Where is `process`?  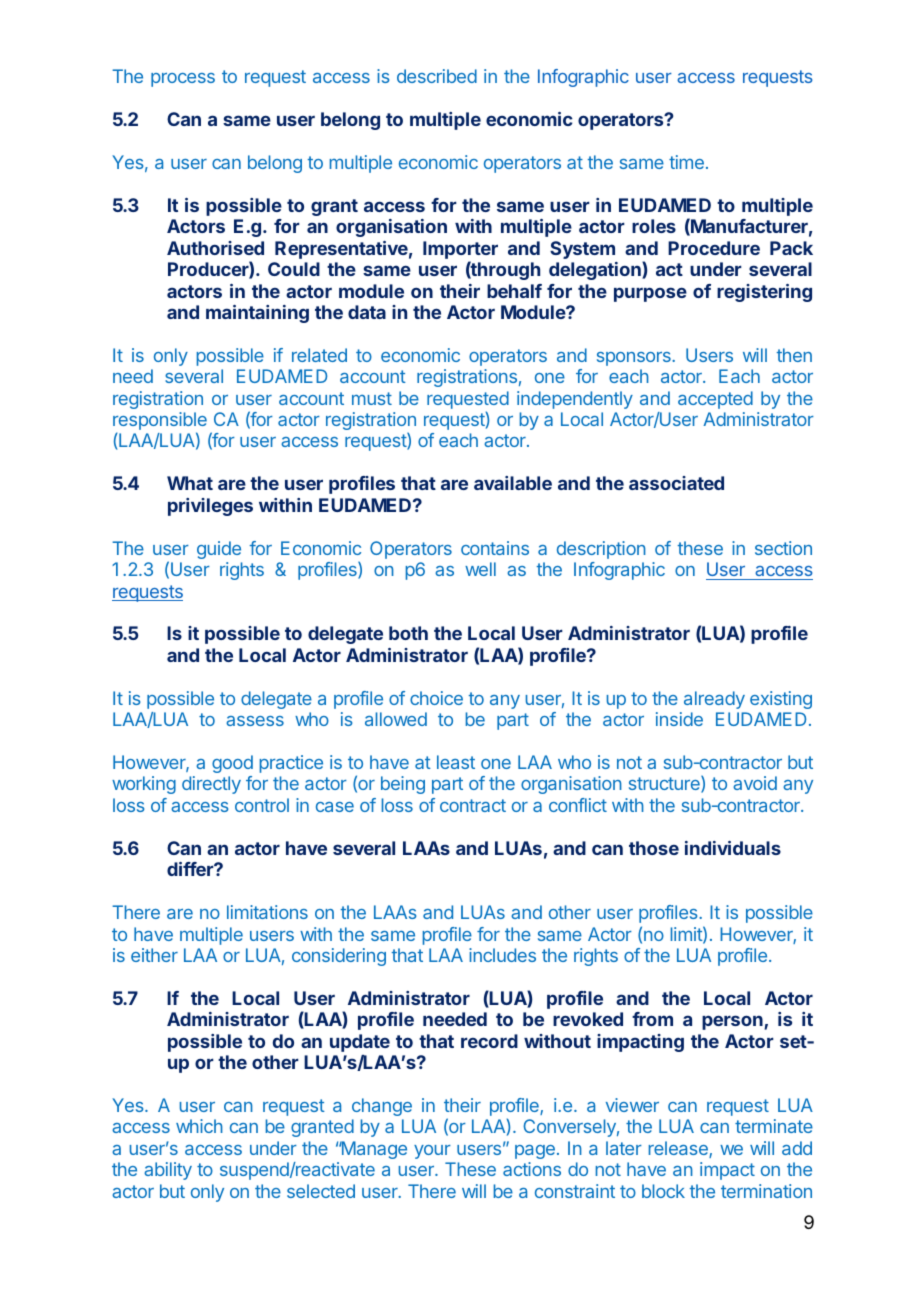
process is located at coordinates (183, 80).
